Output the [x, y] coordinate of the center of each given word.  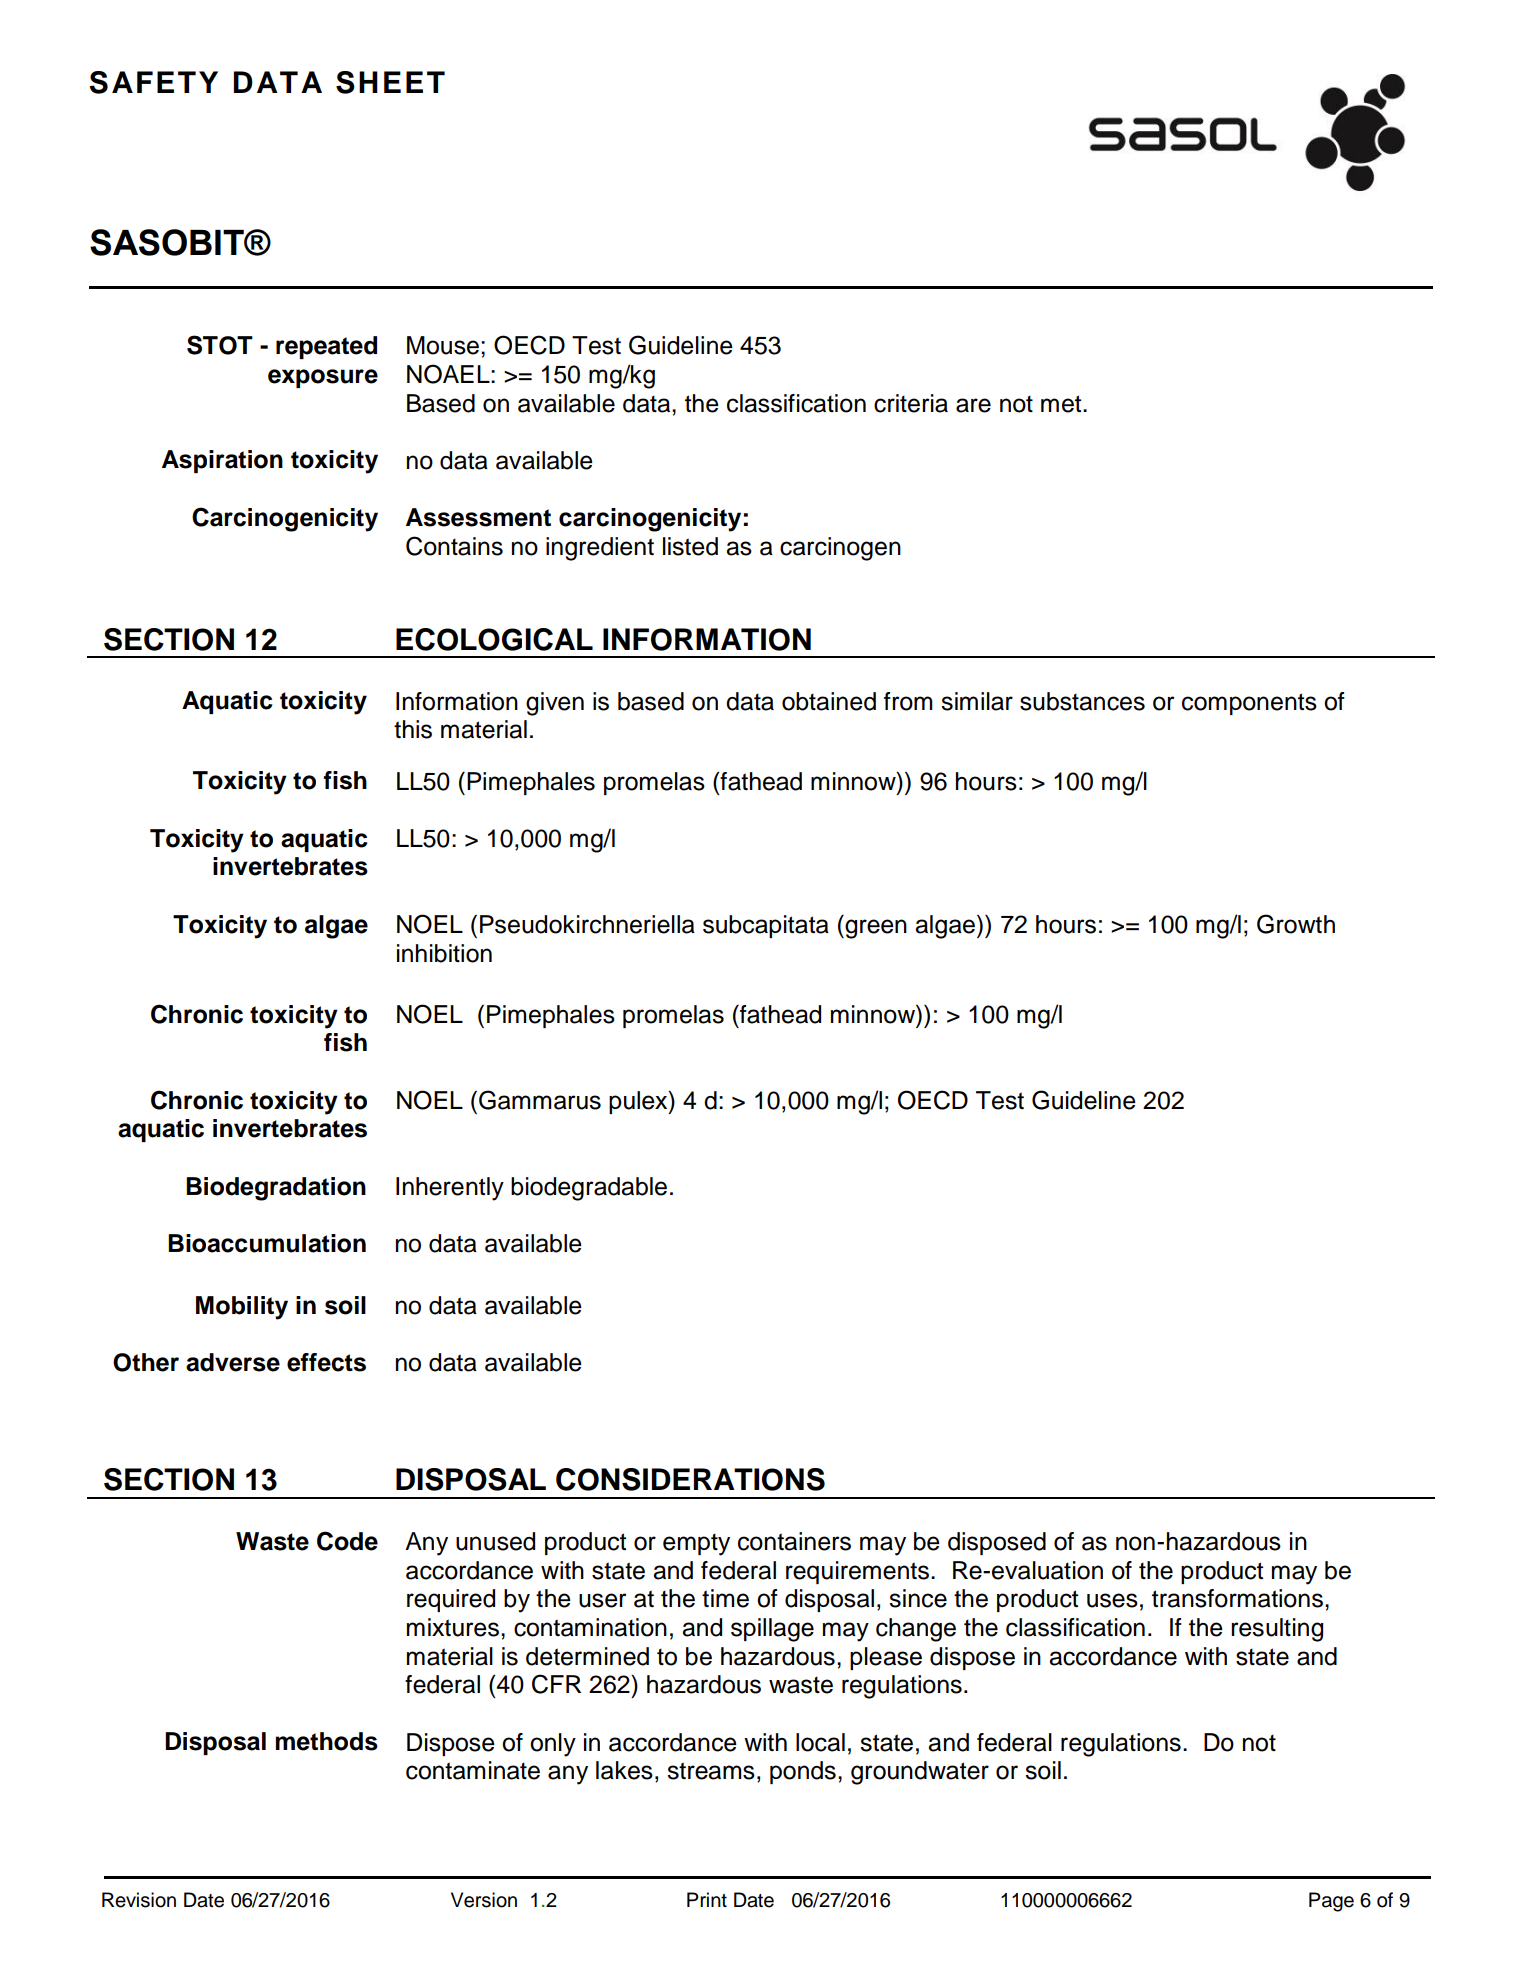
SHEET [390, 82]
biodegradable [589, 1189]
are [973, 405]
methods [327, 1741]
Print [707, 1899]
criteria [911, 403]
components [1249, 704]
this [413, 729]
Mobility [242, 1308]
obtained [829, 701]
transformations [1237, 1598]
